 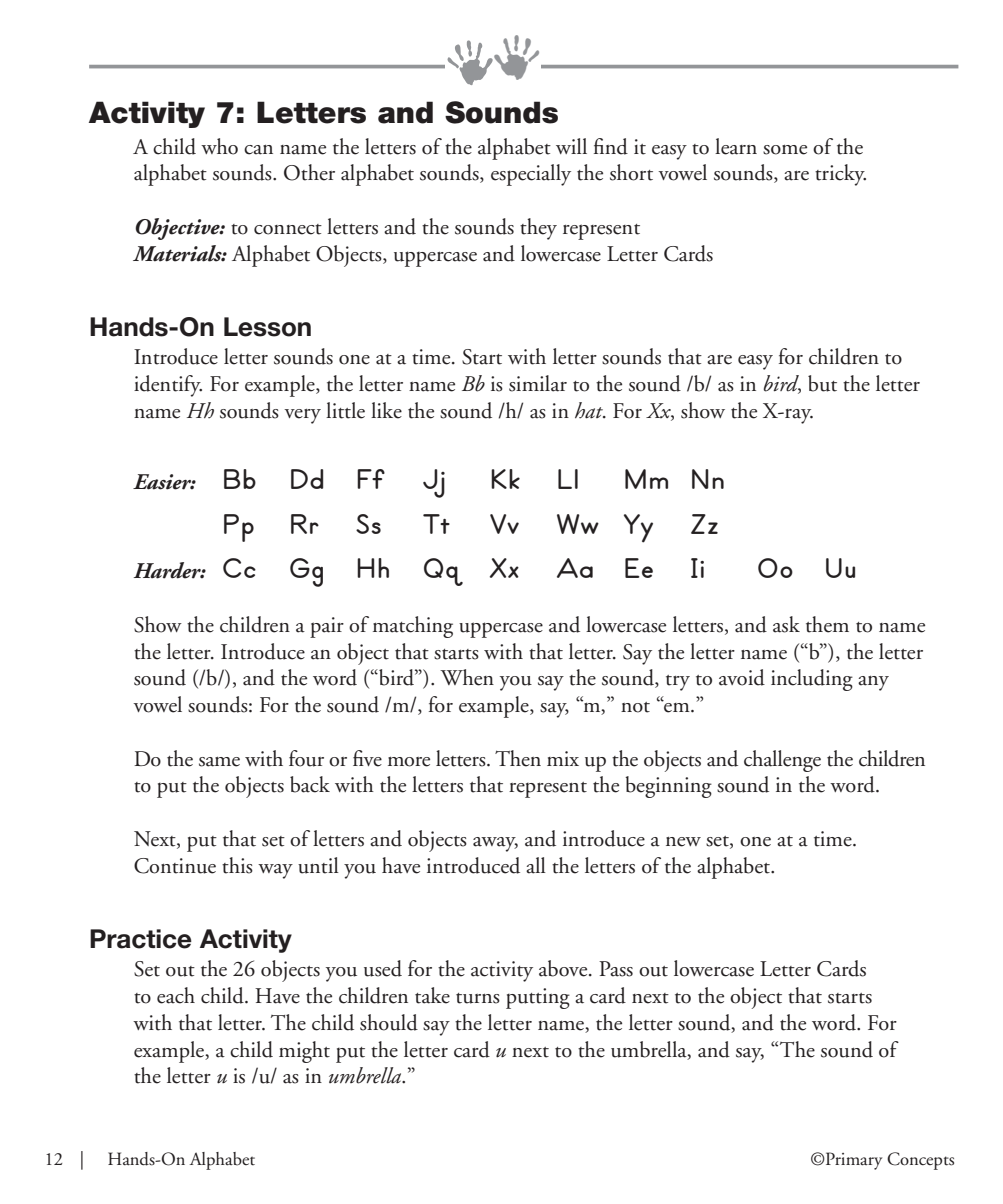 What do you see at coordinates (840, 175) in the page?
I see `tricky` at bounding box center [840, 175].
